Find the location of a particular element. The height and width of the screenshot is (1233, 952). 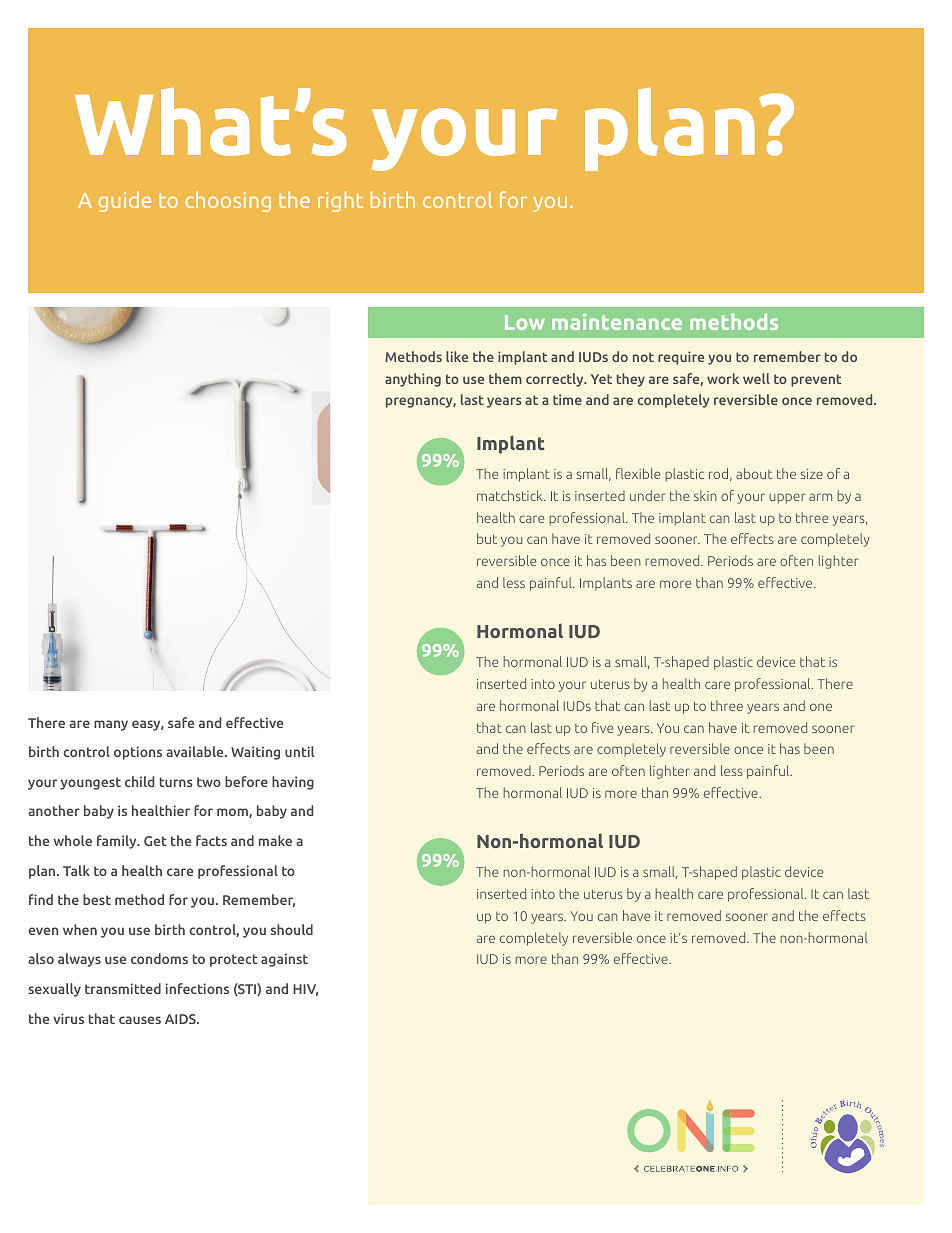

transmitted is located at coordinates (123, 988).
